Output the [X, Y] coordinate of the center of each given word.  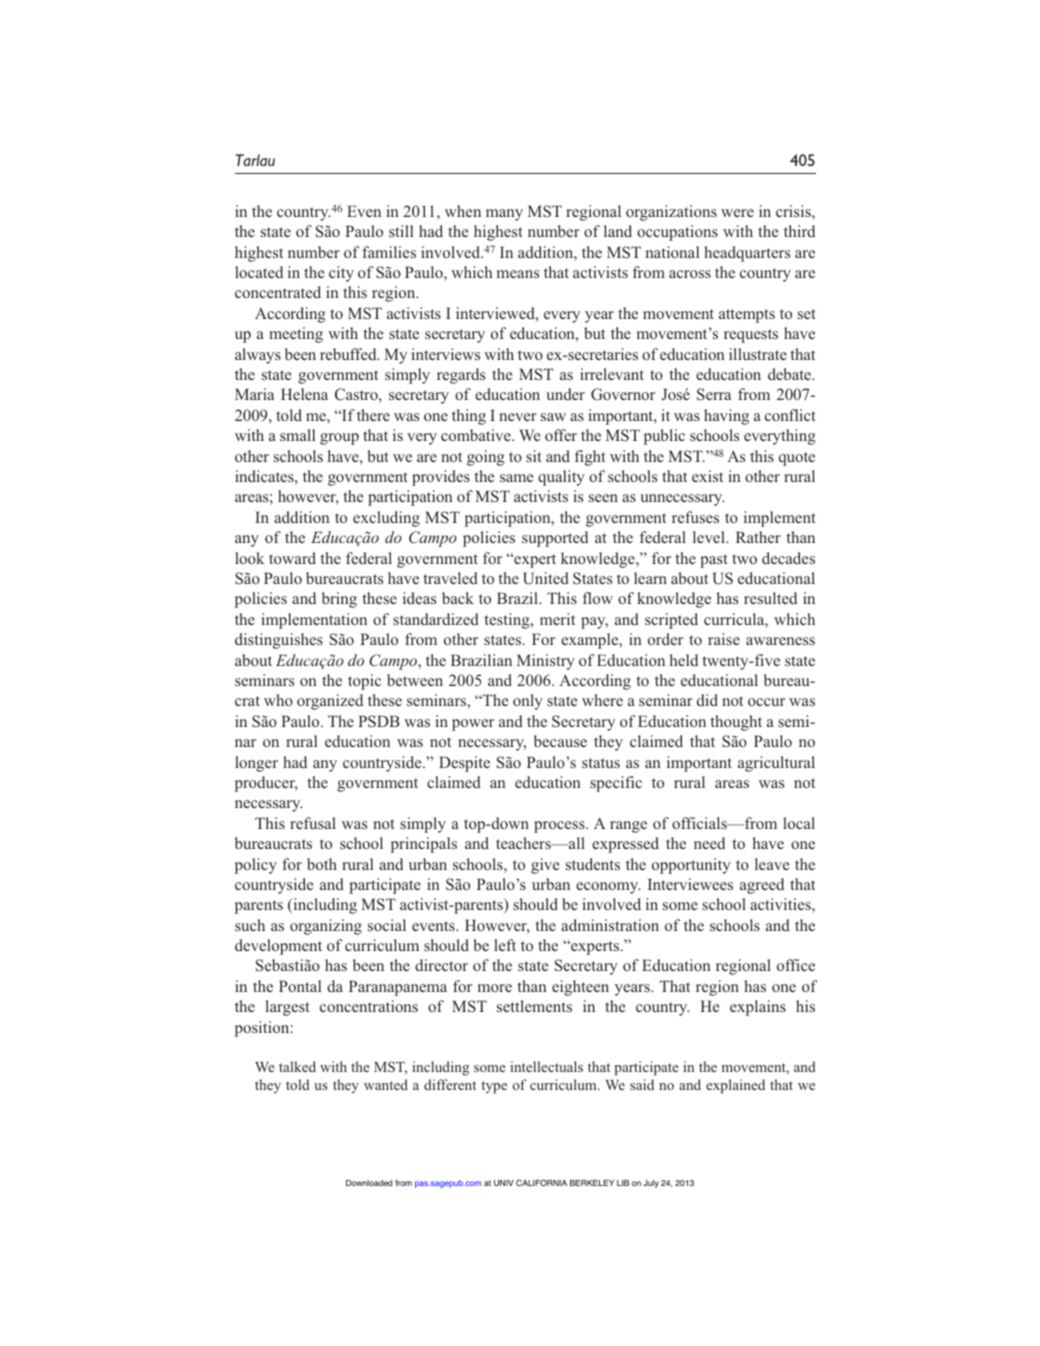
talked [297, 1066]
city [341, 274]
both [322, 864]
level [710, 537]
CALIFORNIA [541, 1182]
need [709, 843]
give [545, 866]
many [504, 215]
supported [555, 539]
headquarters [747, 254]
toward [292, 558]
